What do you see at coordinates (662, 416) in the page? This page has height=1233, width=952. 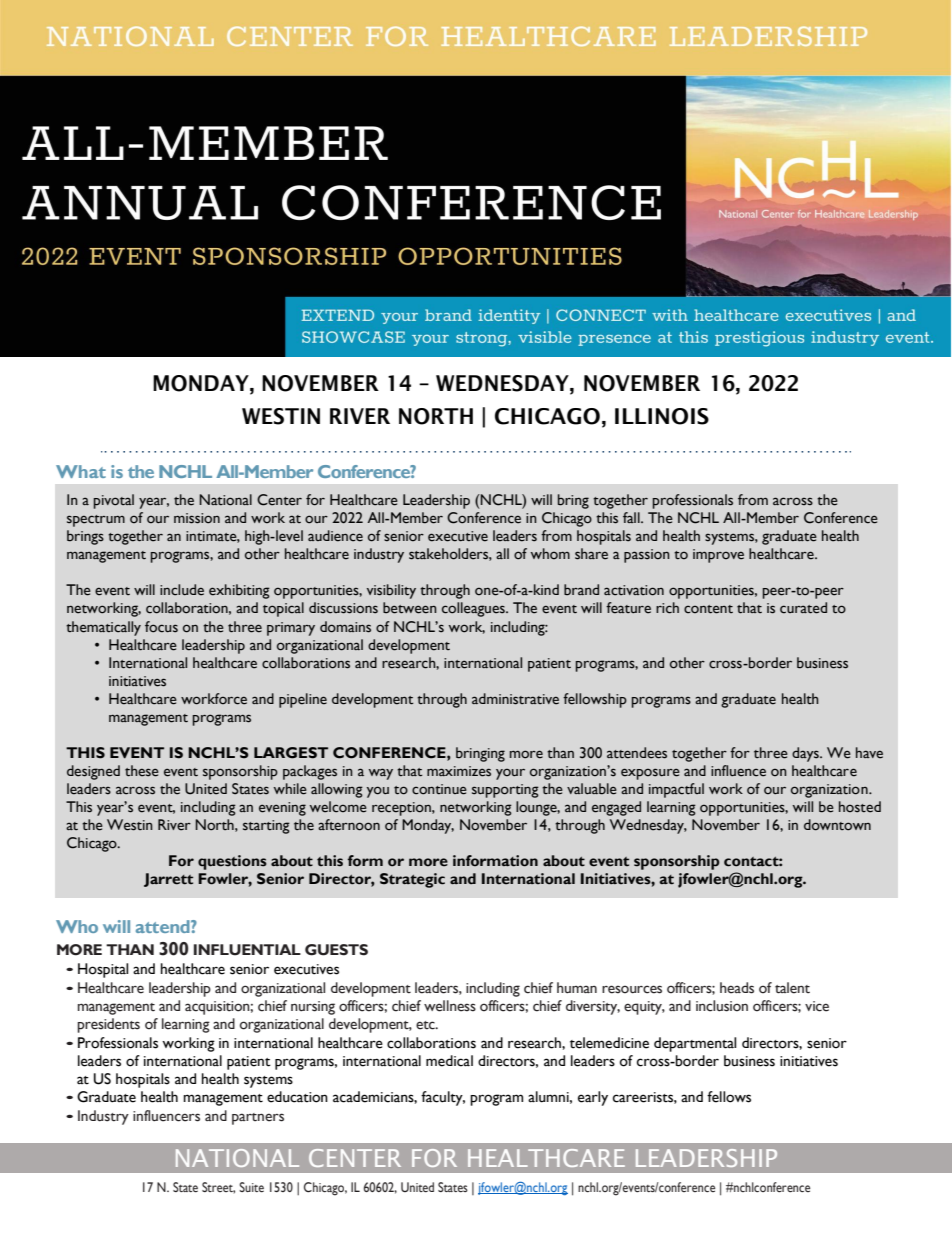 I see `ILLINOIS` at bounding box center [662, 416].
